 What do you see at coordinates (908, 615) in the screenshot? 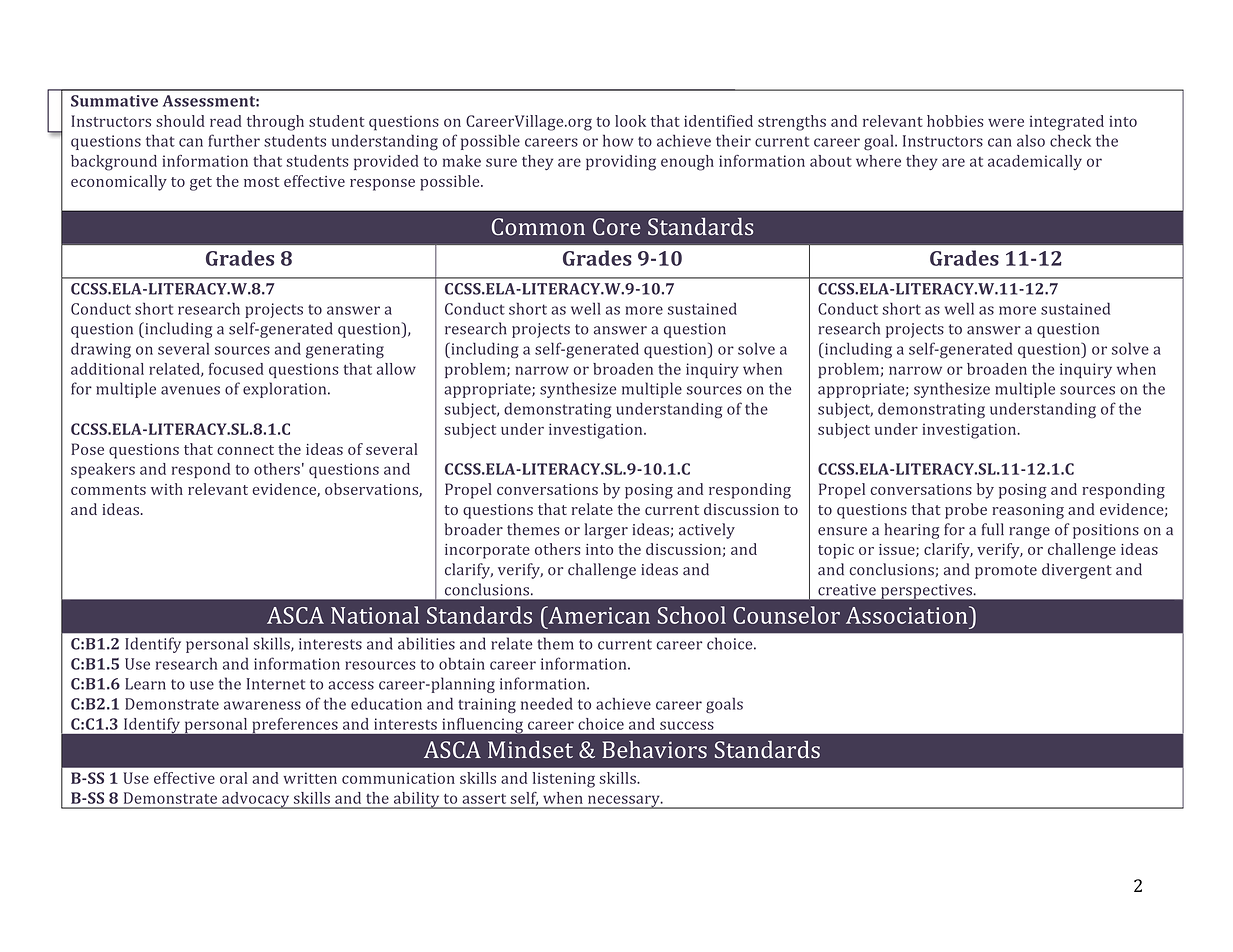
I see `Association` at bounding box center [908, 615].
